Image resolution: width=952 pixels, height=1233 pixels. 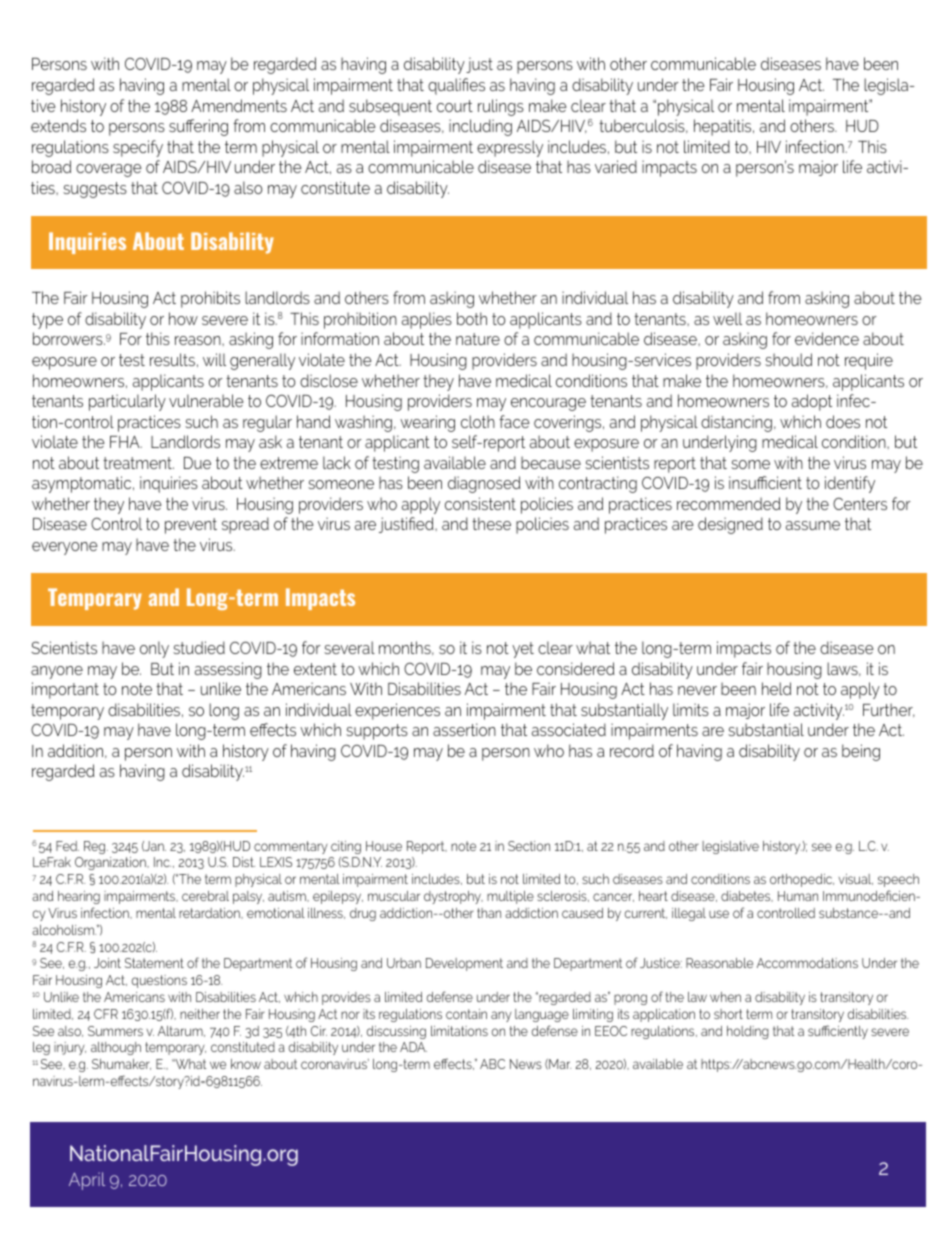 What do you see at coordinates (812, 402) in the page?
I see `adopt` at bounding box center [812, 402].
